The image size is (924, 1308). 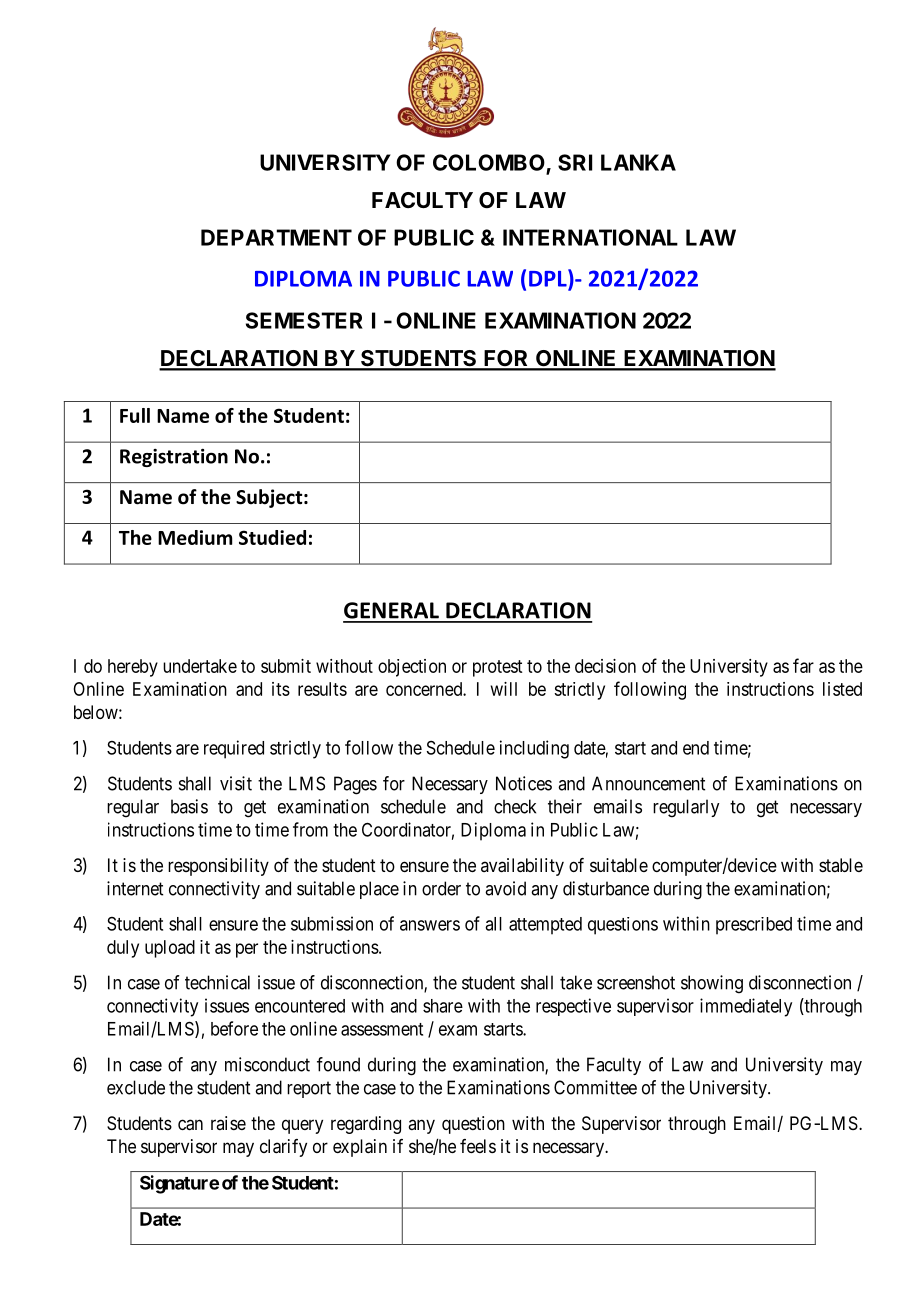 What do you see at coordinates (195, 537) in the screenshot?
I see `Medium` at bounding box center [195, 537].
